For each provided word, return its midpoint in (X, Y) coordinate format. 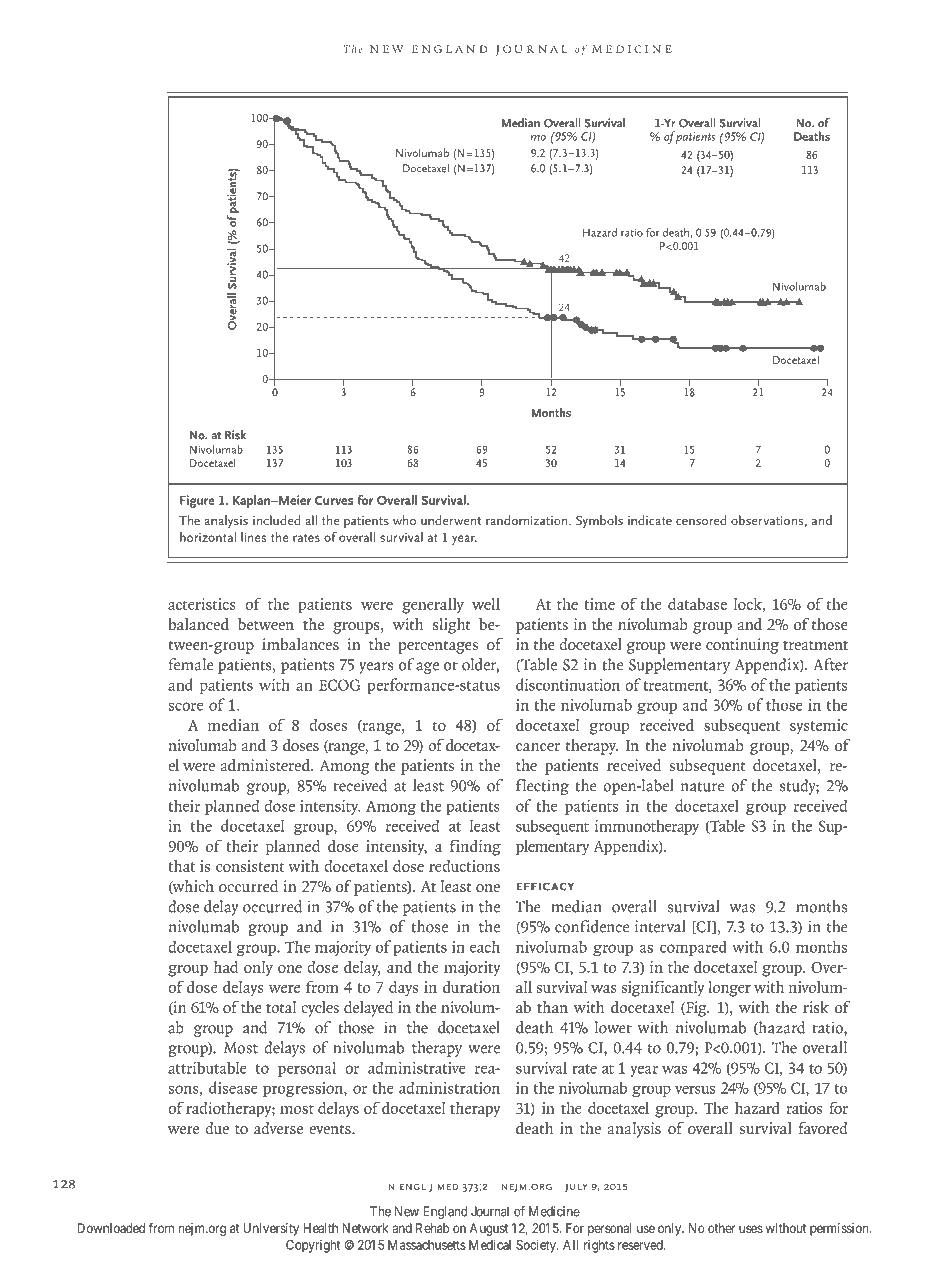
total (281, 1007)
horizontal (208, 537)
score (186, 706)
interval (660, 926)
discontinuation (568, 684)
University (271, 1229)
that (181, 866)
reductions (464, 866)
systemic (819, 727)
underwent (451, 520)
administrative (417, 1067)
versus (695, 1089)
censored (701, 520)
